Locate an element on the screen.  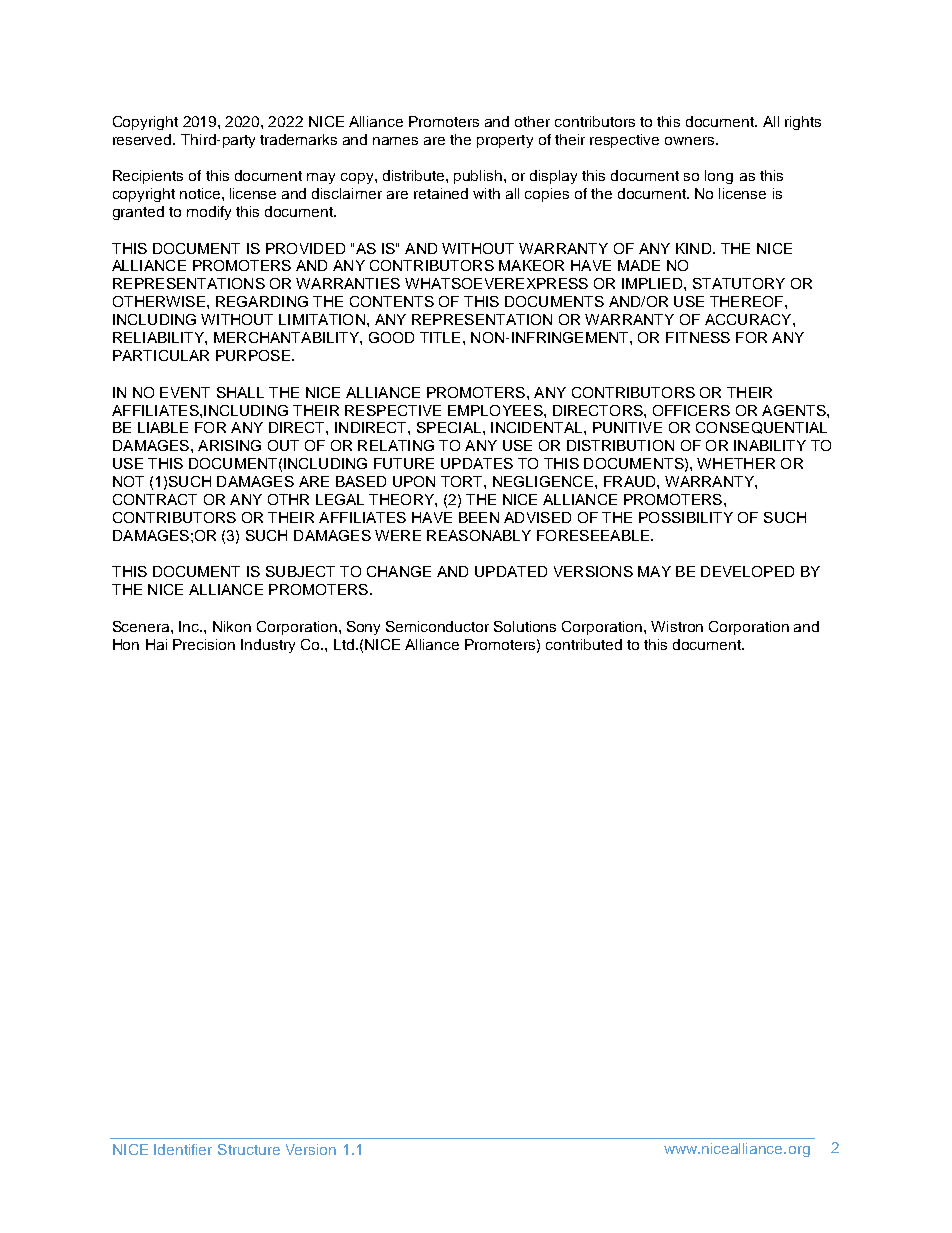
Structure is located at coordinates (249, 1149).
